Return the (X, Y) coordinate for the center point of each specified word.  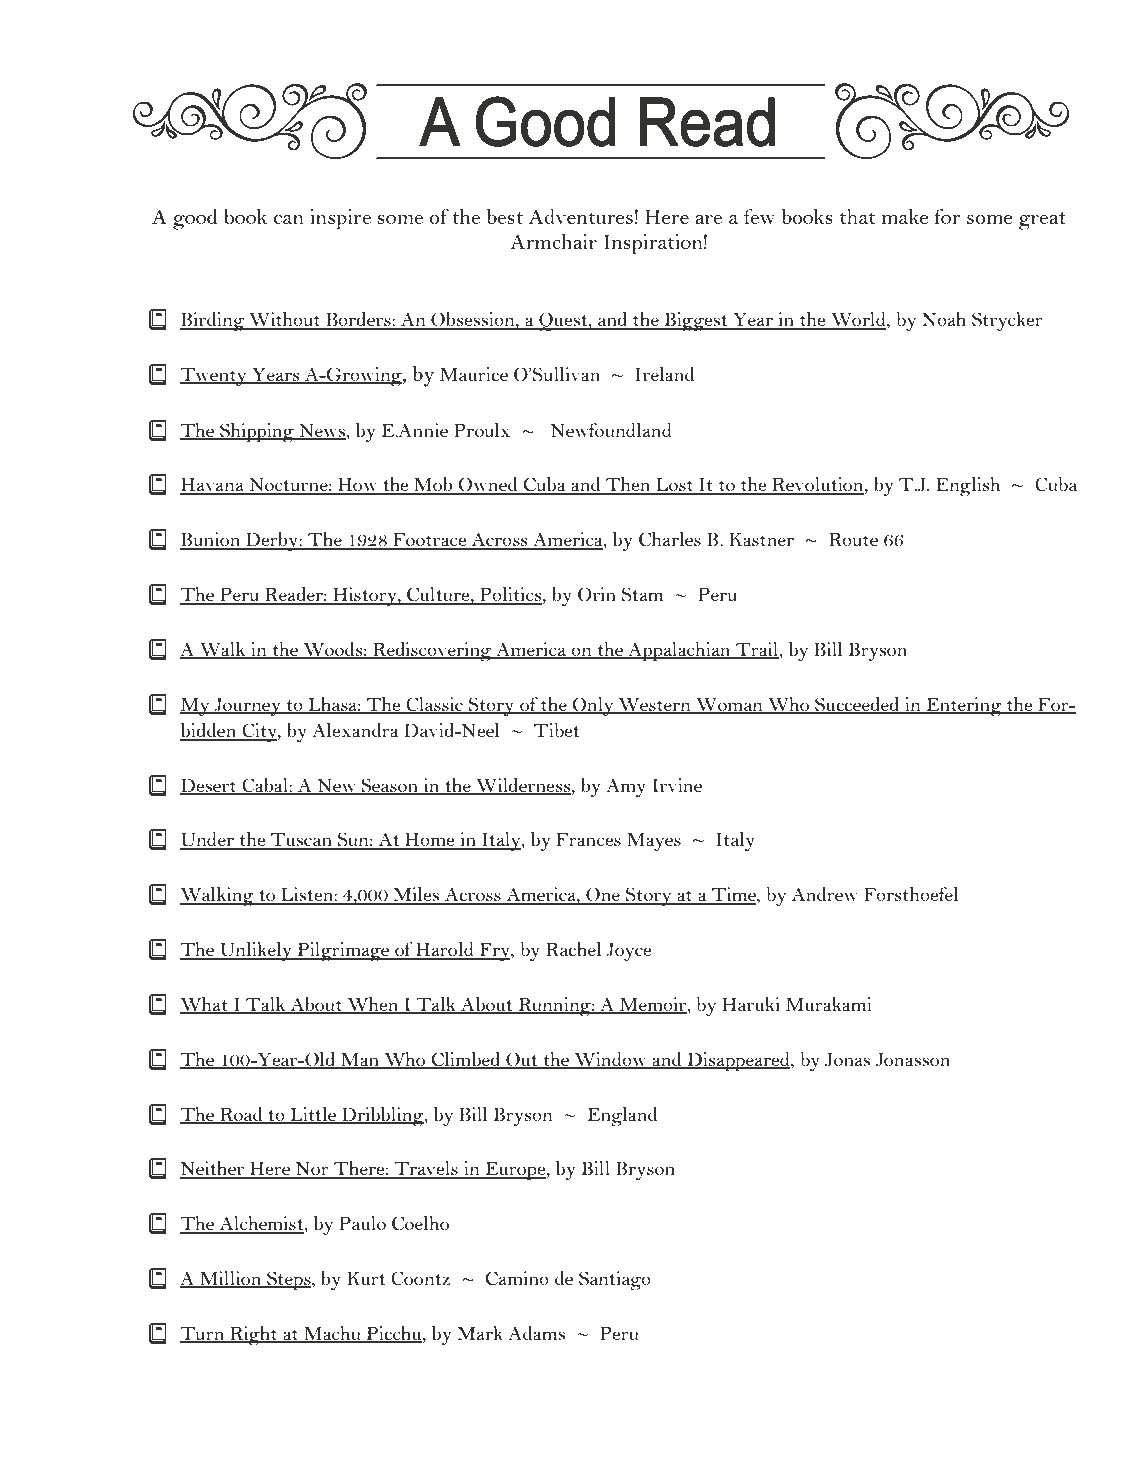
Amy (626, 787)
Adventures (581, 216)
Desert (209, 786)
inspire (340, 219)
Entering (964, 706)
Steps (289, 1280)
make (905, 216)
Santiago (615, 1280)
